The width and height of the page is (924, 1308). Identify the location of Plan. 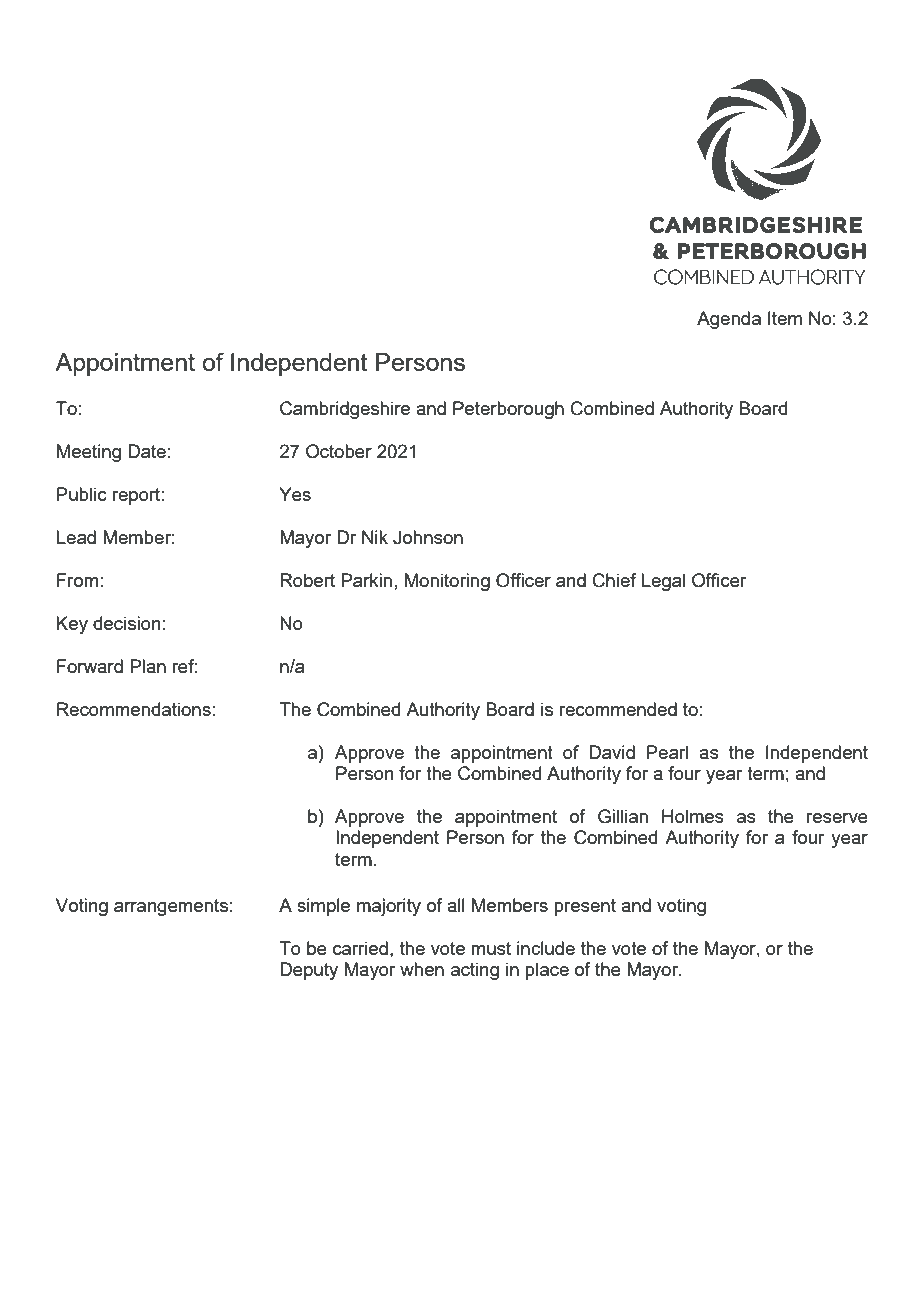
(148, 666).
